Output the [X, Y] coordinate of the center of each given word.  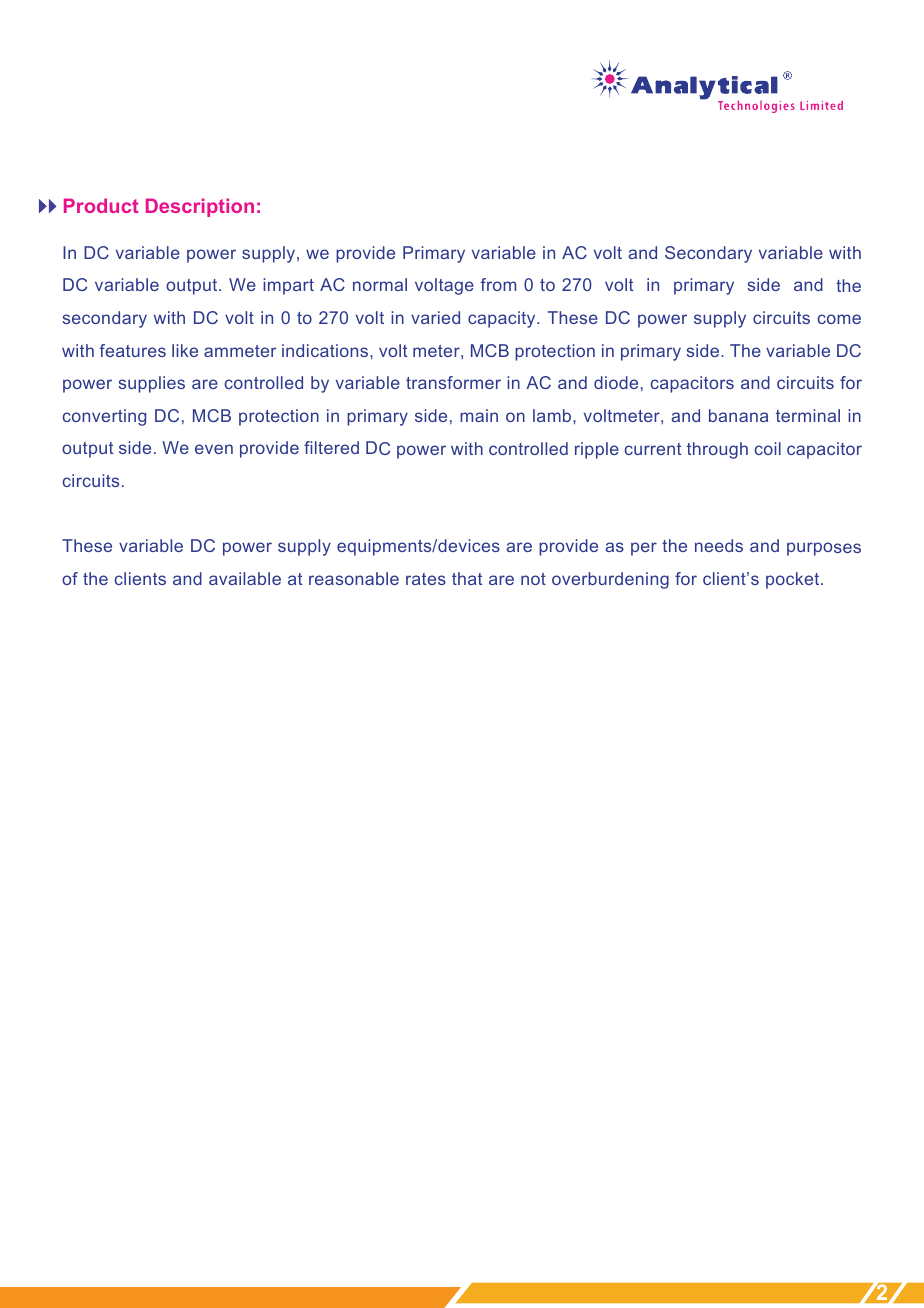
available [245, 578]
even [214, 449]
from [498, 284]
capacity [503, 319]
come [839, 319]
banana [738, 415]
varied [435, 317]
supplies [152, 384]
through [717, 450]
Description [200, 207]
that [467, 578]
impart [288, 286]
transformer [453, 382]
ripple [597, 450]
